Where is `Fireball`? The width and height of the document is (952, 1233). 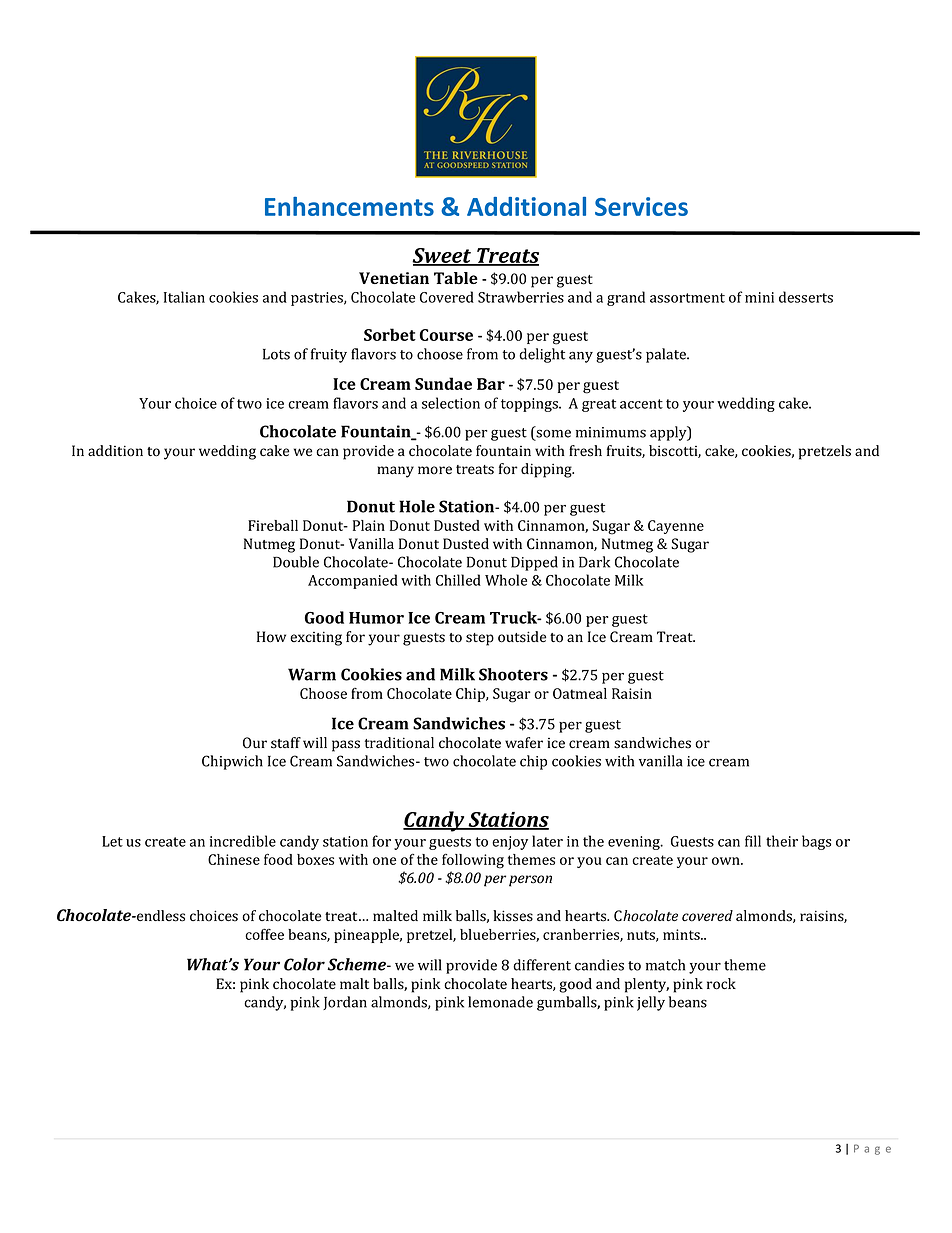 Fireball is located at coordinates (273, 525).
